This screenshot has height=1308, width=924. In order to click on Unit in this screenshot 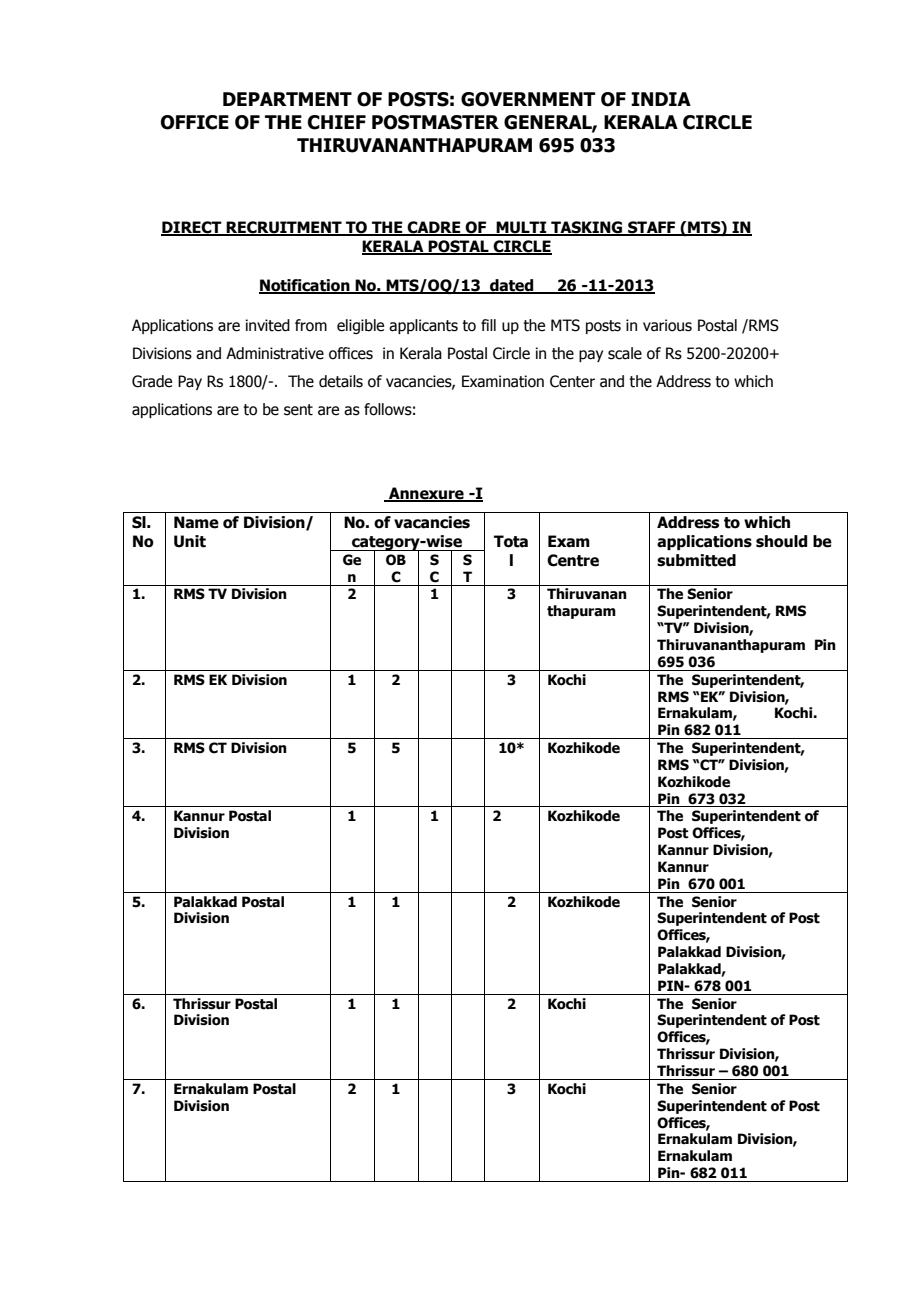, I will do `click(190, 541)`.
